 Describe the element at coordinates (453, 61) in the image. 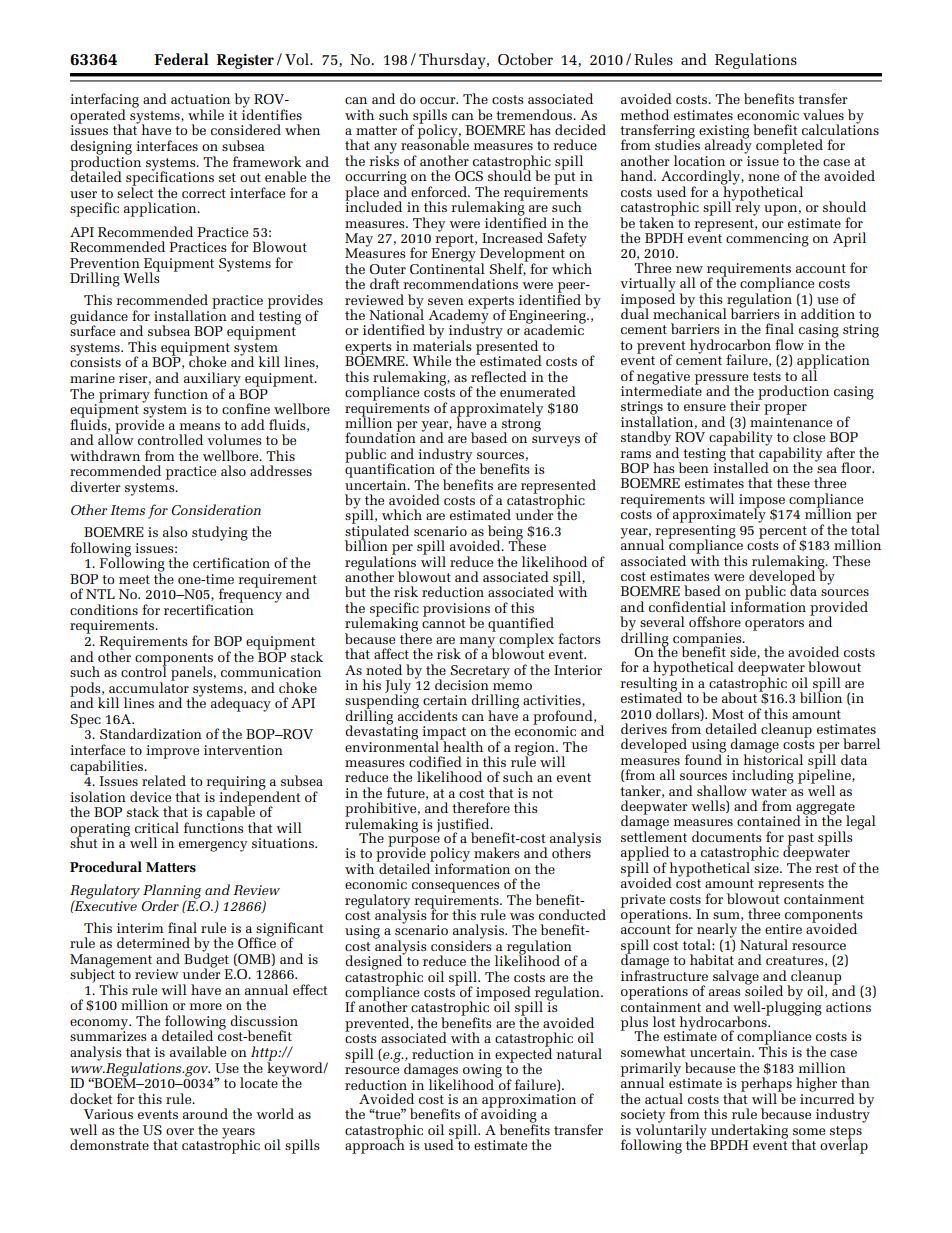

I see `Thursday` at that location.
